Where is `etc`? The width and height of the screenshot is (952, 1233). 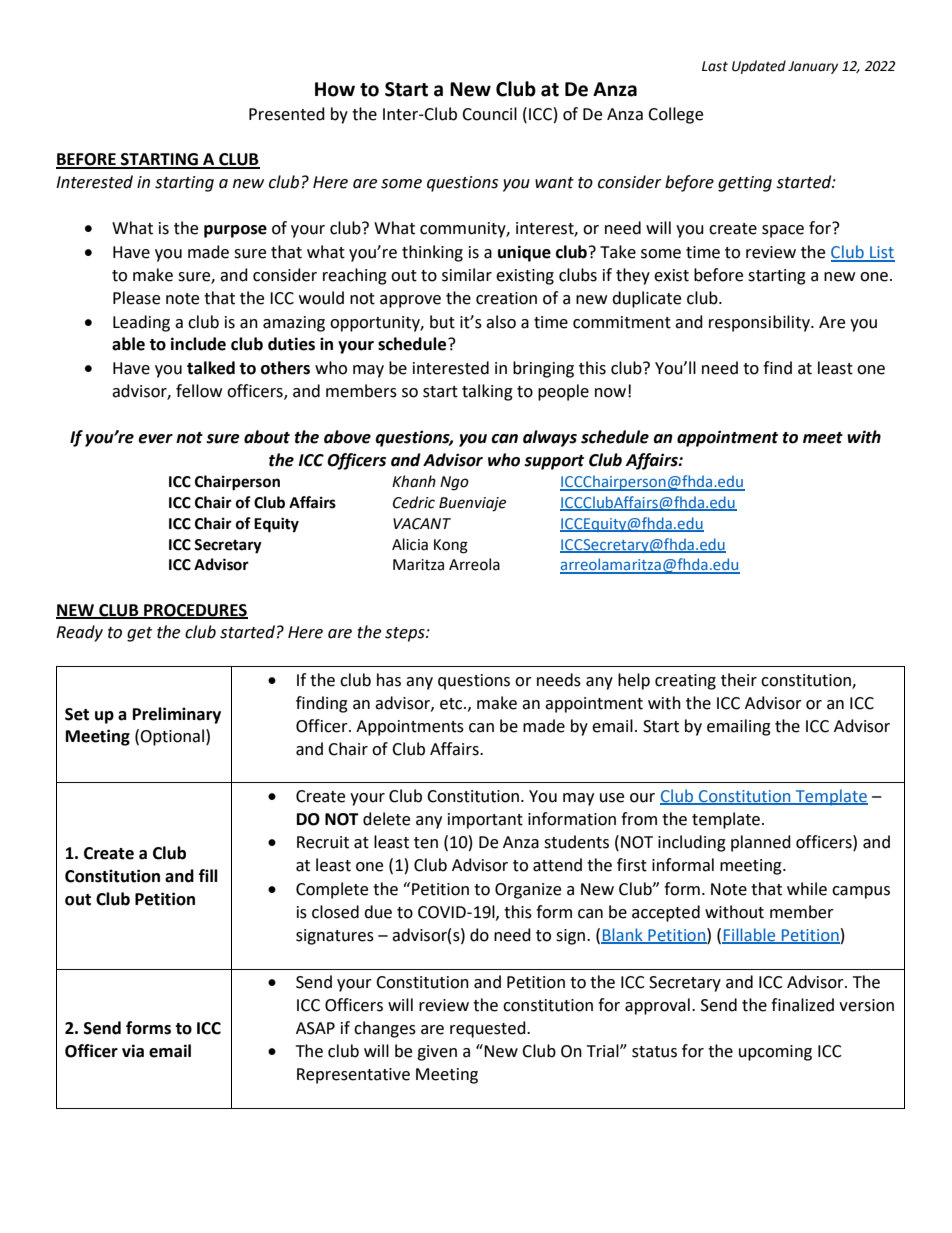 etc is located at coordinates (452, 704).
